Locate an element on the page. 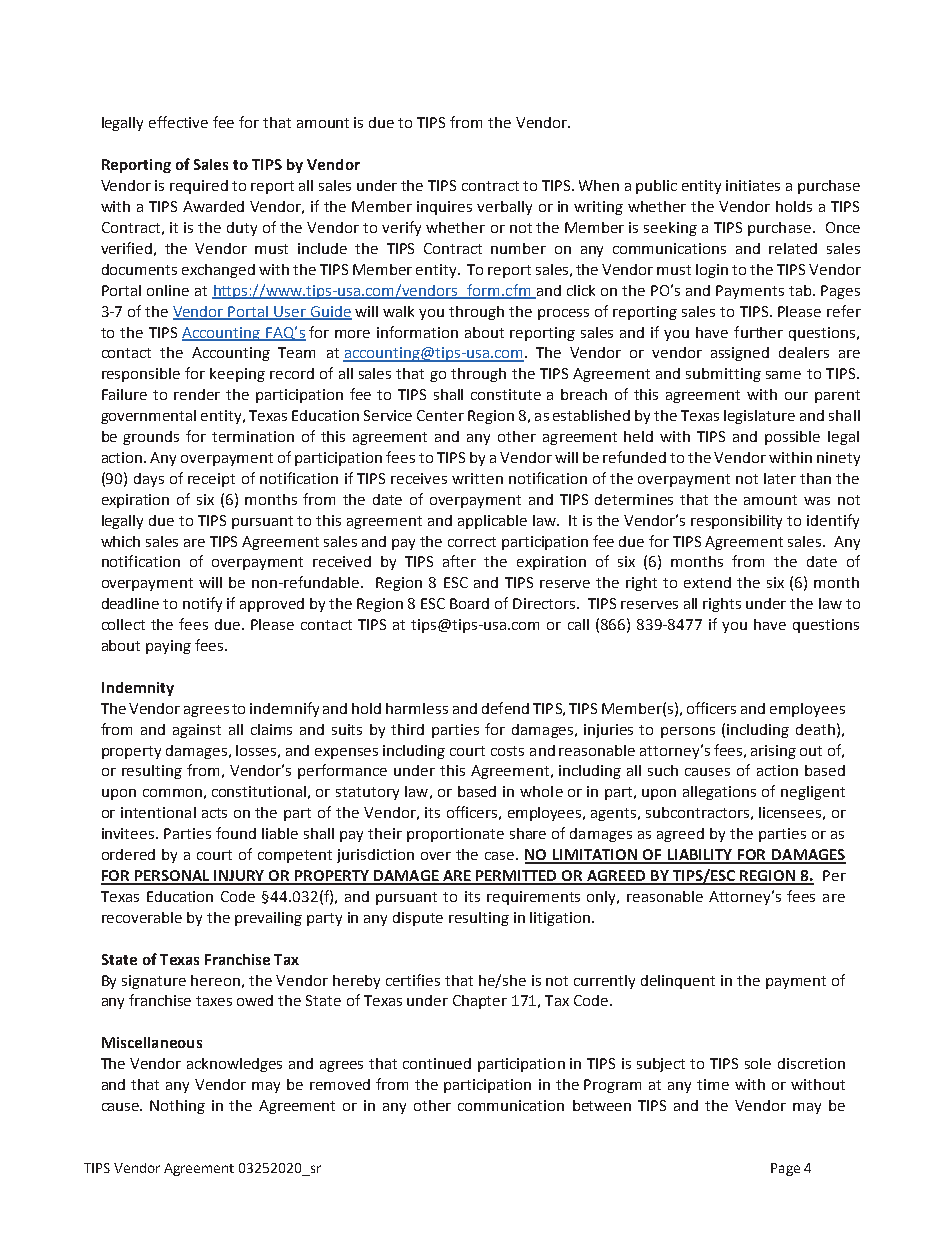  initiates is located at coordinates (753, 185).
